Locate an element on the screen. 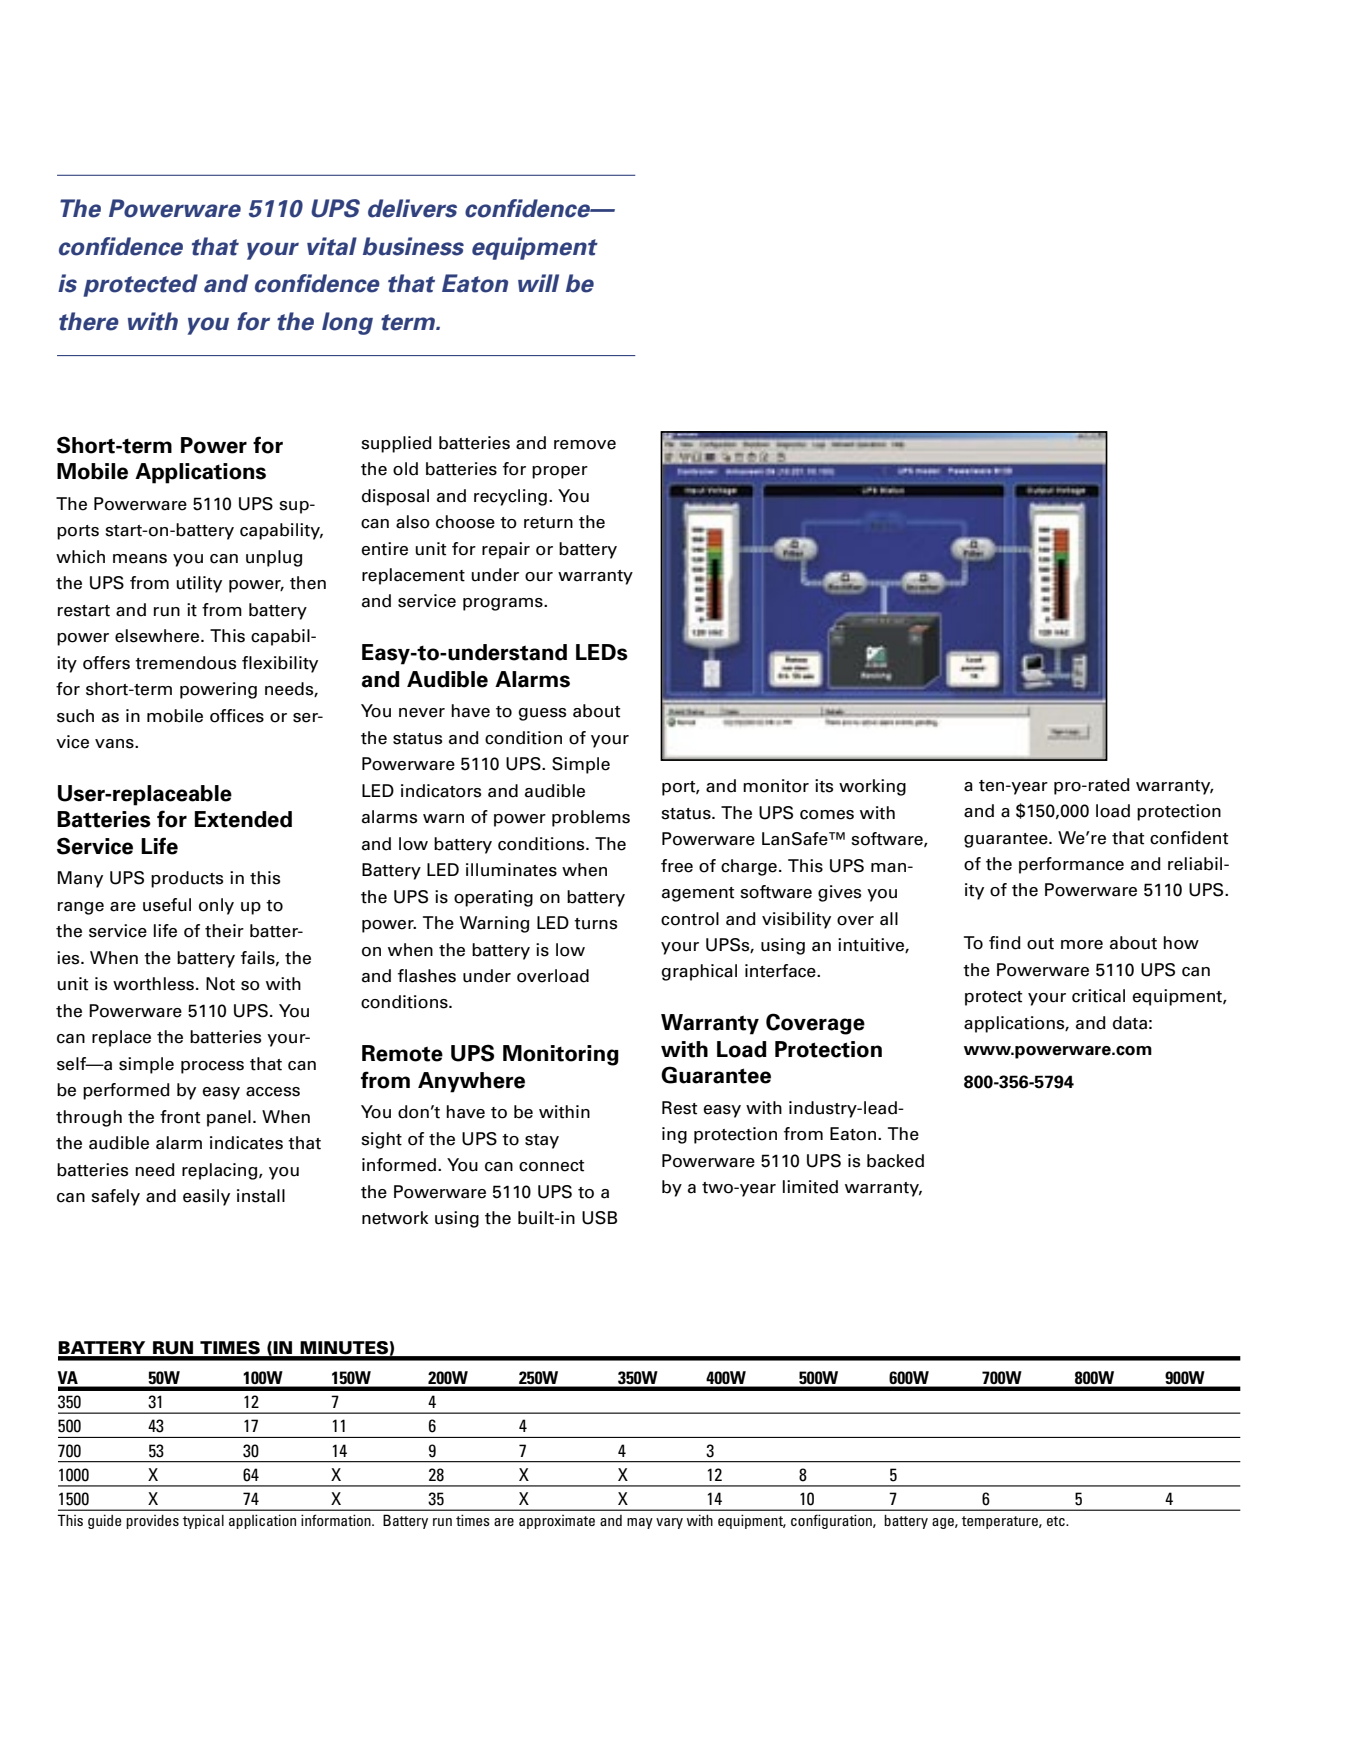  will is located at coordinates (538, 283).
